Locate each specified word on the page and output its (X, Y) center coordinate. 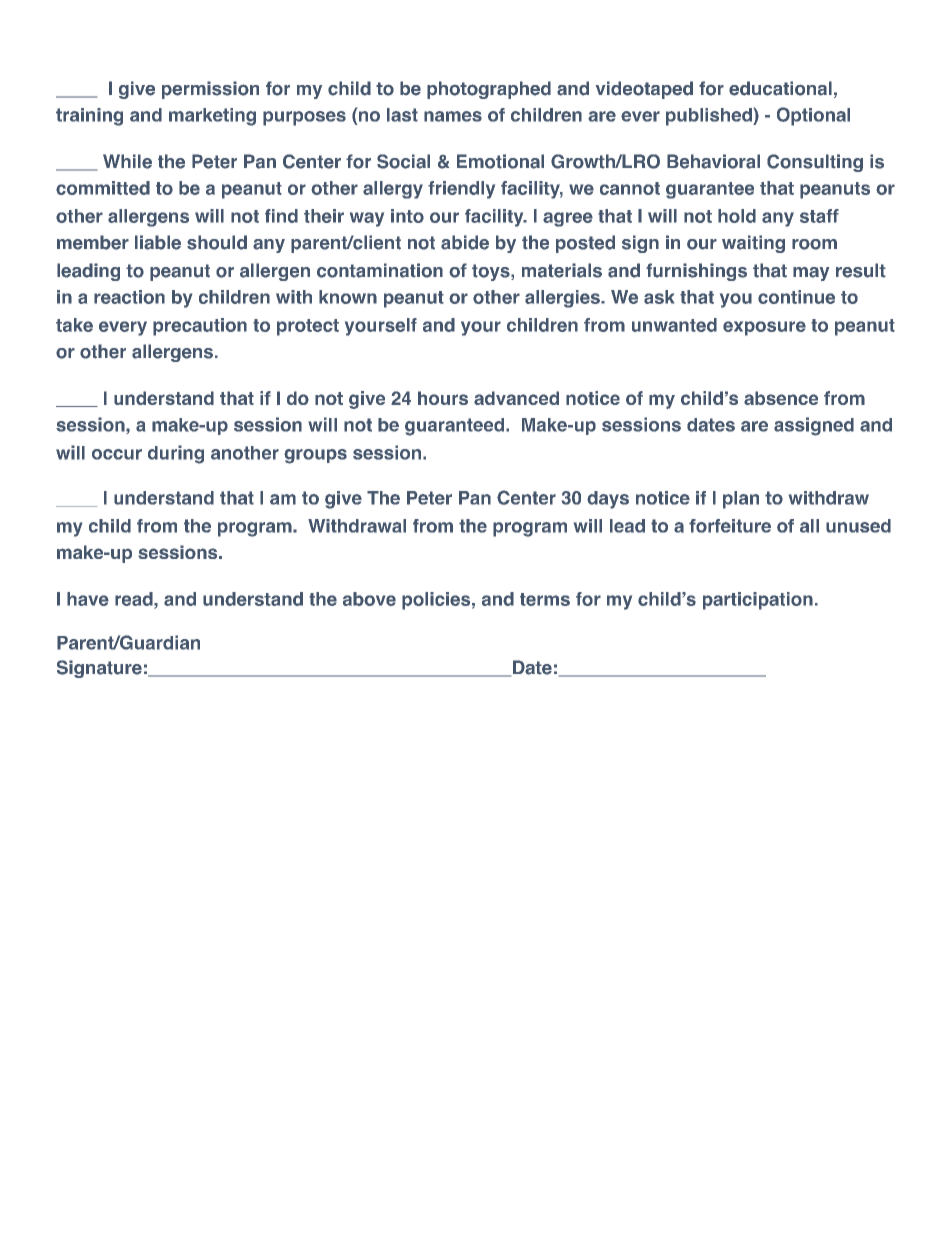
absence (781, 398)
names (453, 116)
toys (492, 272)
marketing (212, 117)
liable (158, 242)
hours (443, 398)
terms (545, 599)
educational (780, 88)
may (811, 274)
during (176, 454)
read (135, 599)
